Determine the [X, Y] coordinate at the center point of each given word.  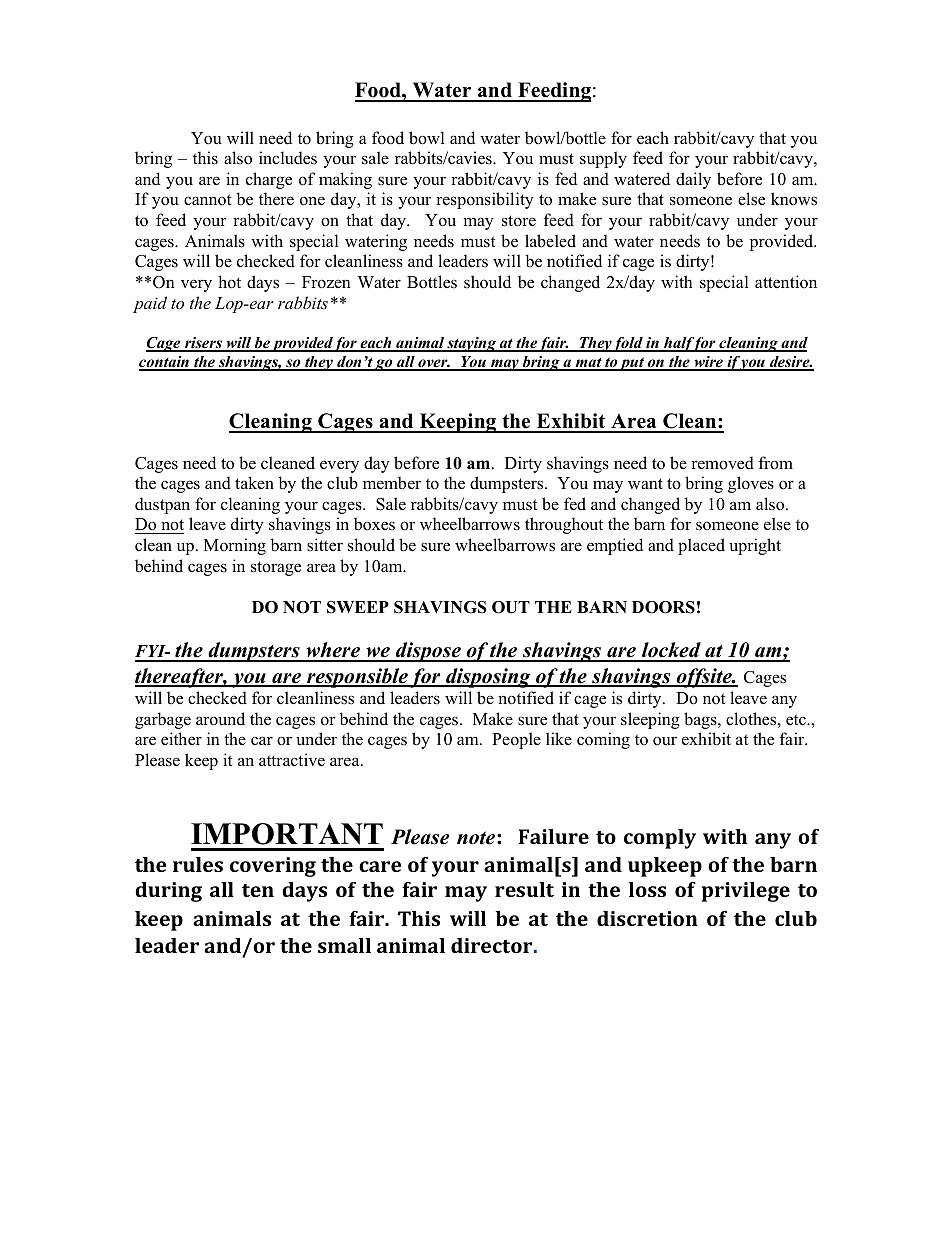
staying [471, 344]
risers [203, 344]
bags [701, 720]
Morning [235, 546]
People [516, 740]
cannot [208, 200]
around [220, 719]
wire [708, 363]
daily [693, 180]
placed [701, 546]
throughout [564, 525]
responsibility [485, 200]
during [168, 892]
